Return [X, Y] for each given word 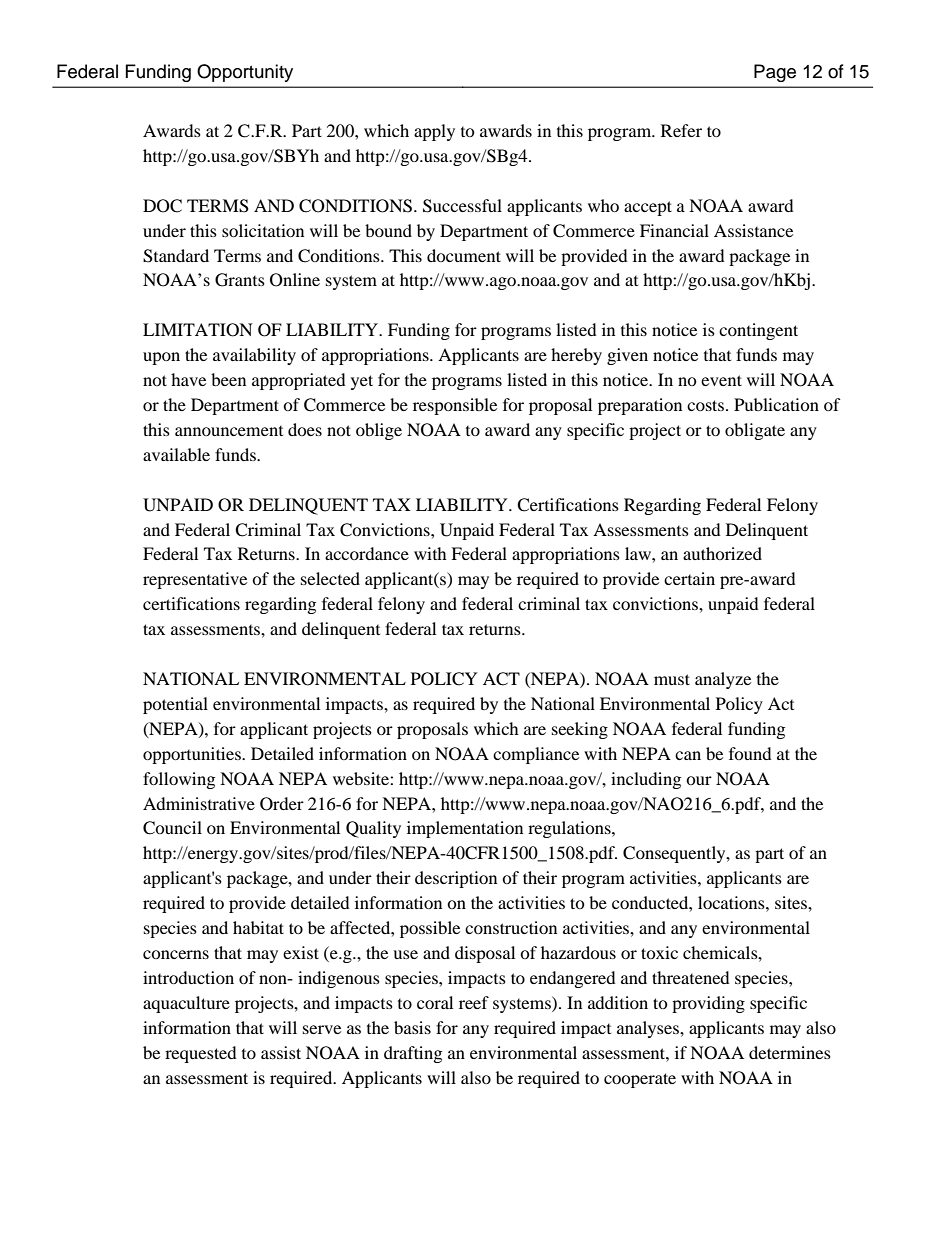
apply [434, 132]
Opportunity [245, 73]
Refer [681, 130]
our [699, 780]
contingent [758, 331]
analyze [723, 680]
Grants [240, 280]
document [464, 255]
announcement [229, 431]
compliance [536, 755]
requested [201, 1054]
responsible [455, 406]
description [456, 879]
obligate [755, 431]
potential [175, 705]
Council [172, 828]
